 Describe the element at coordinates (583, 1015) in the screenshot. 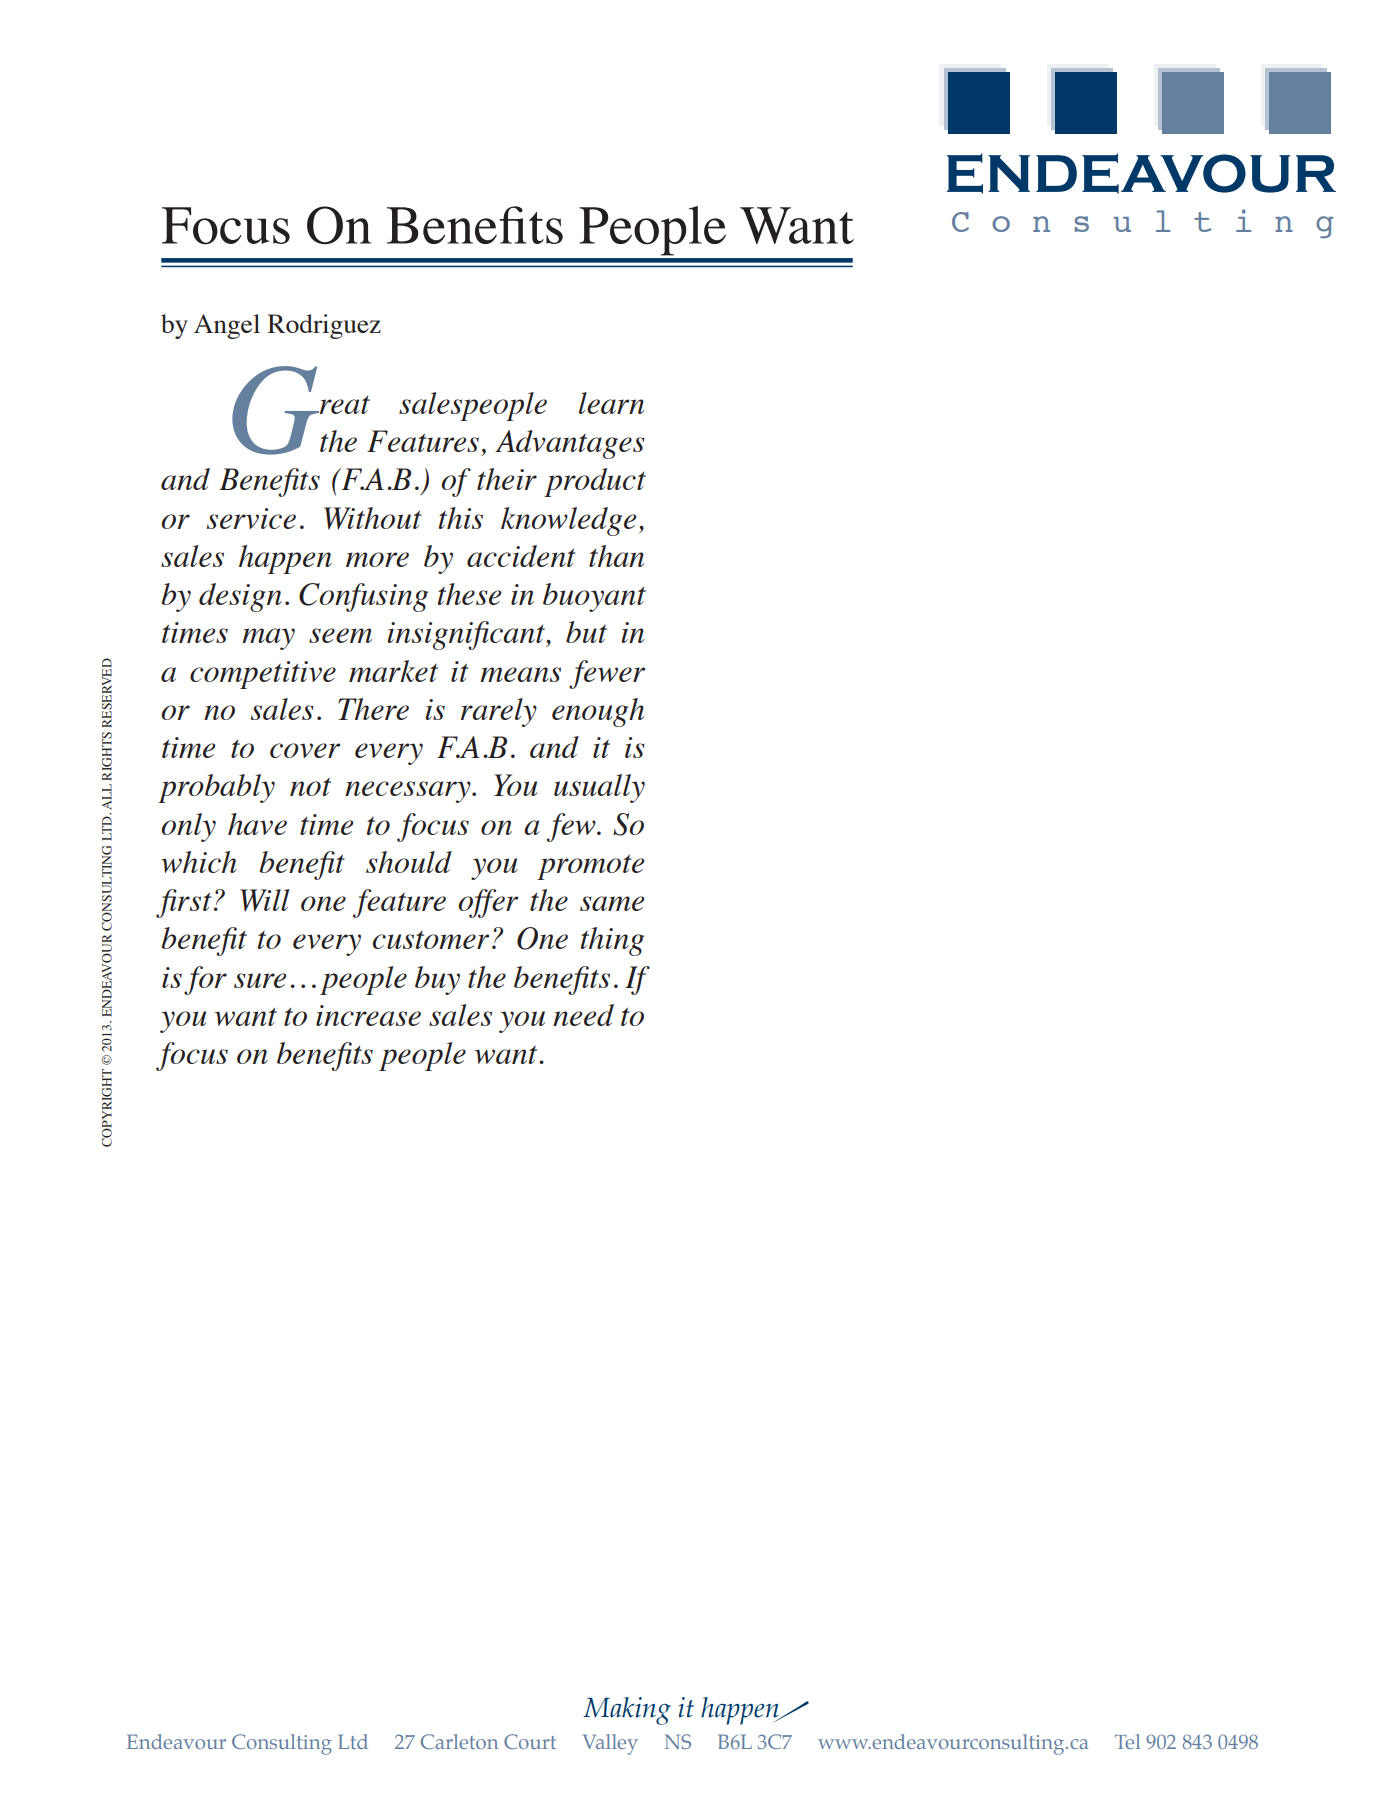

I see `need` at that location.
